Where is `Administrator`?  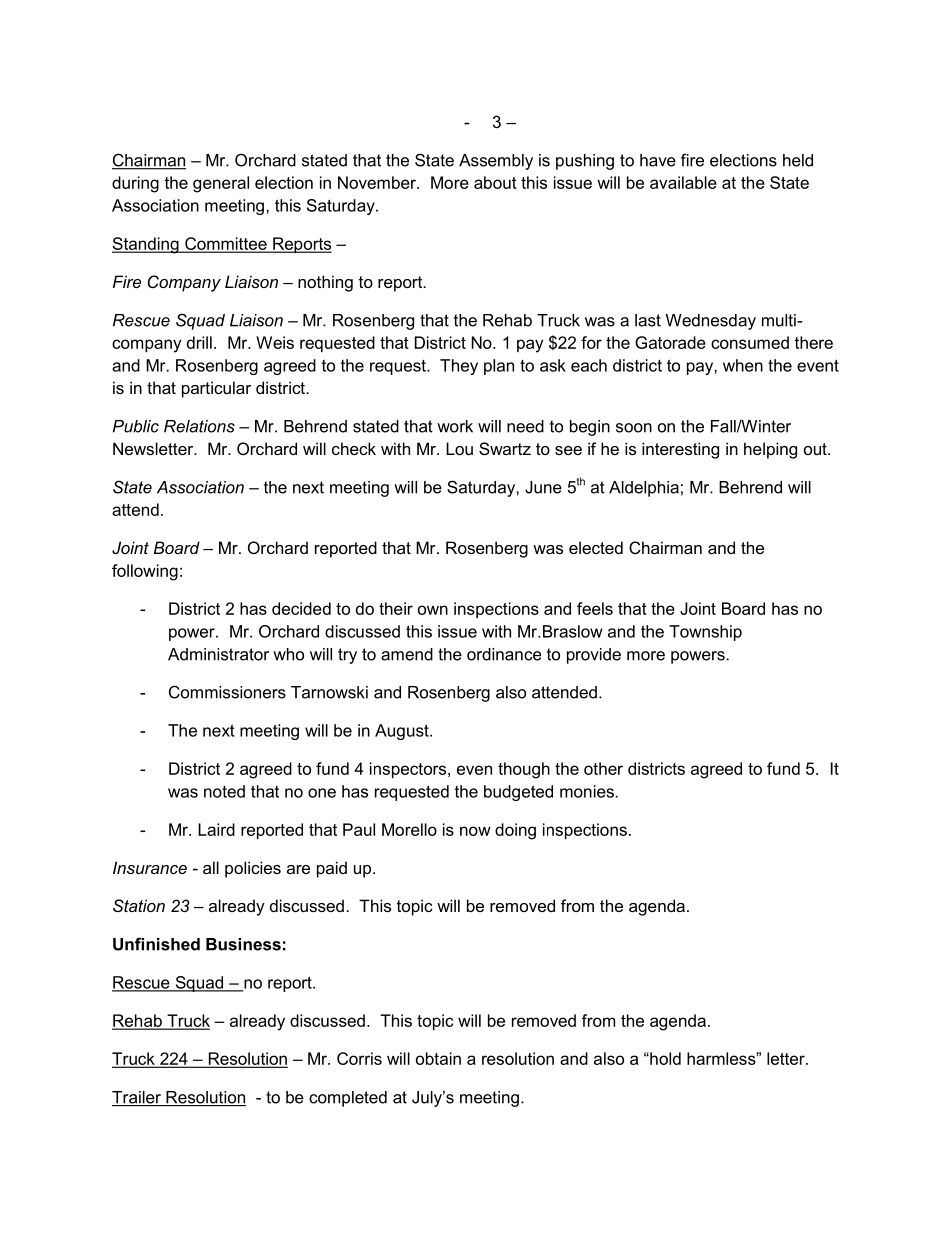
Administrator is located at coordinates (218, 654).
